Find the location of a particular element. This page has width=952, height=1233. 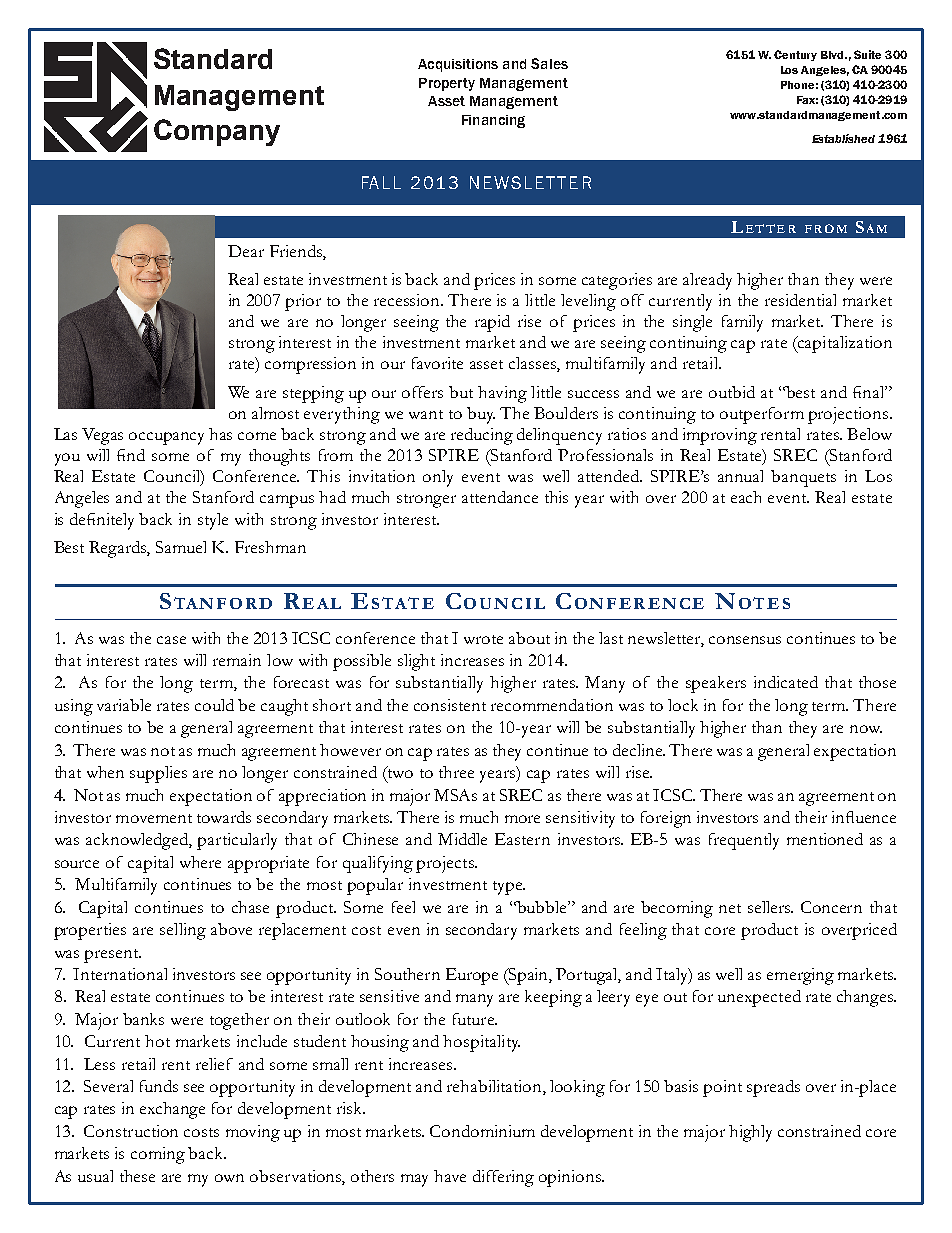

wrote is located at coordinates (483, 639).
